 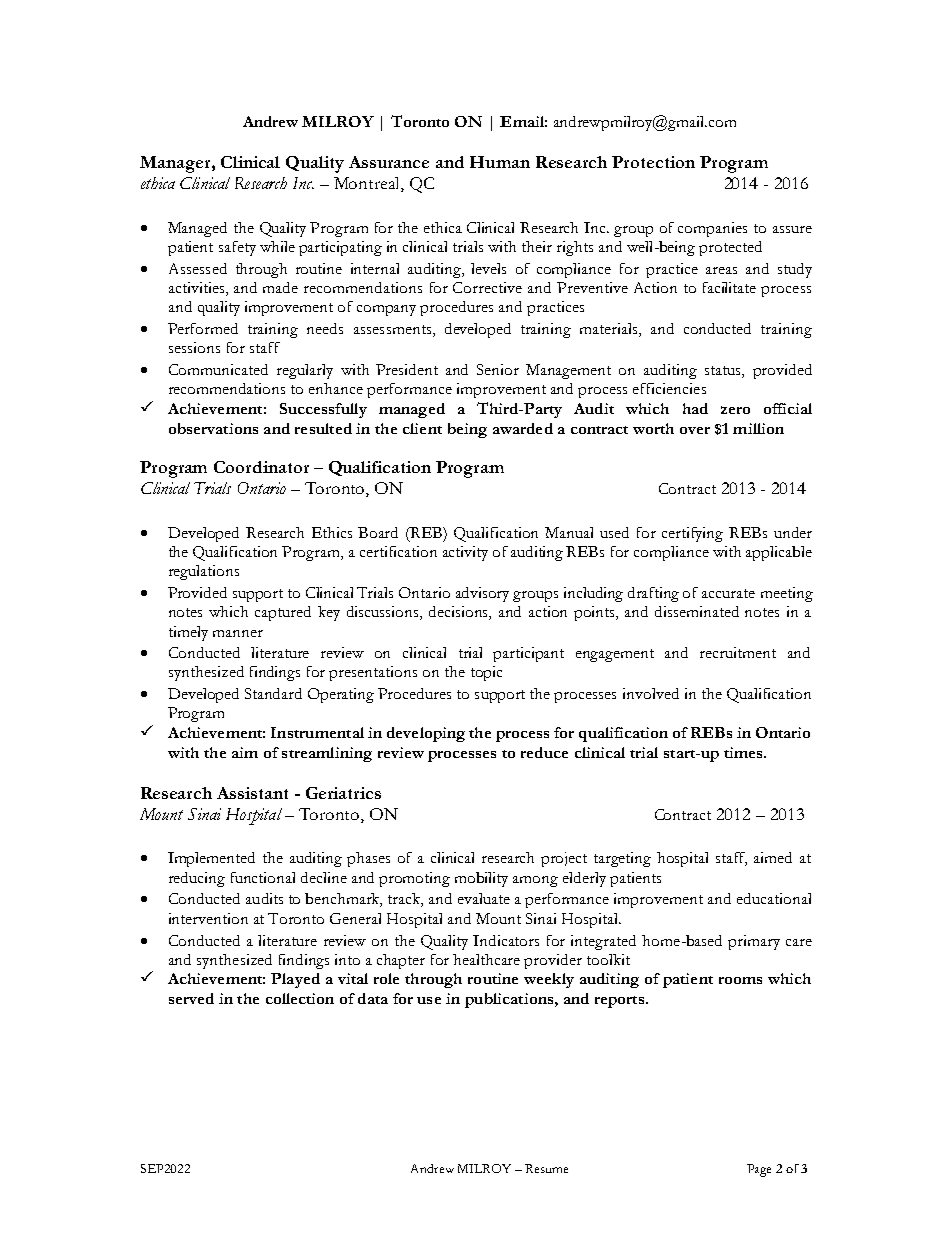 I want to click on educational, so click(x=774, y=898).
